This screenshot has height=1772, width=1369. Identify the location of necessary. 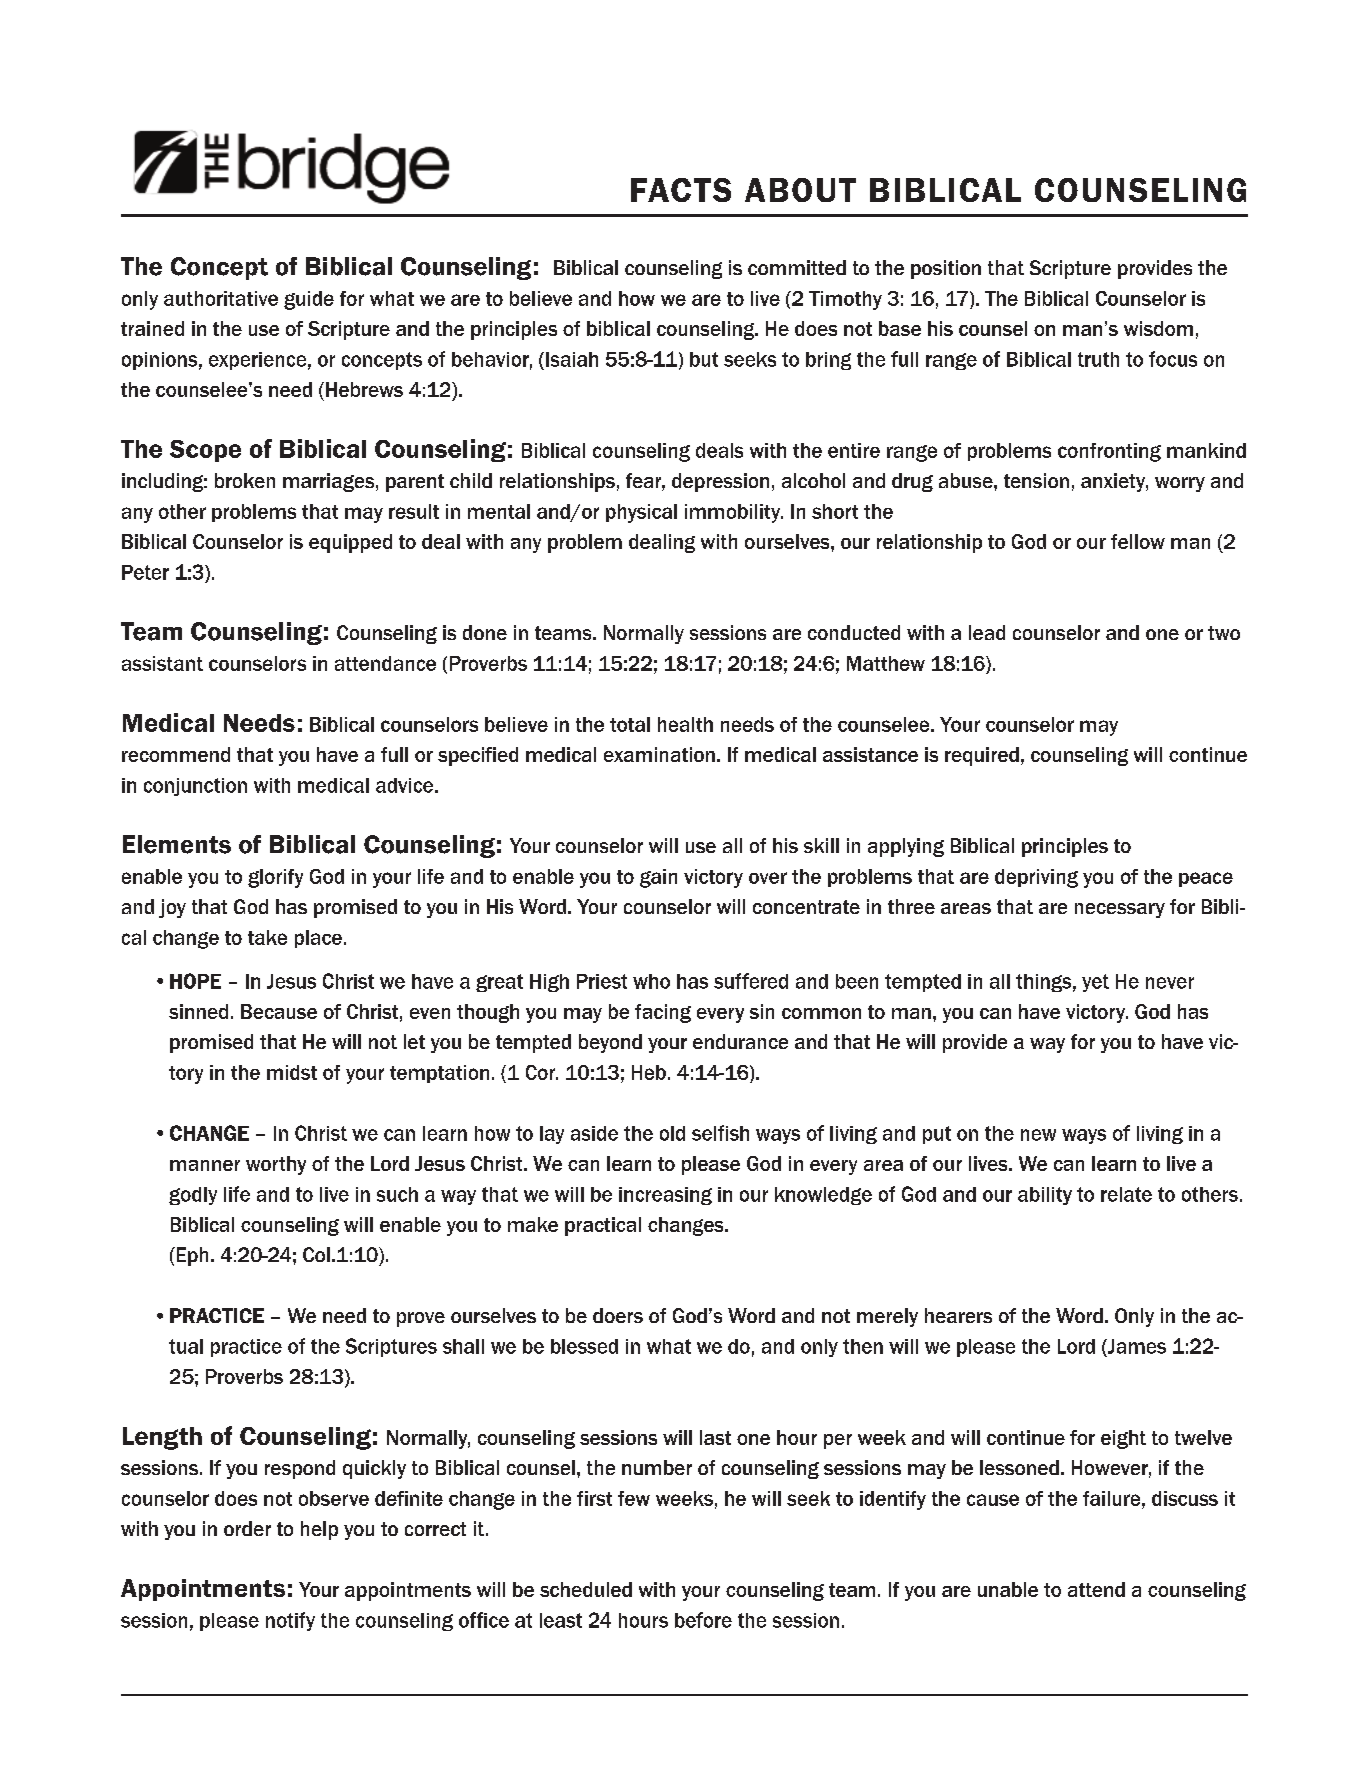
(1120, 910).
